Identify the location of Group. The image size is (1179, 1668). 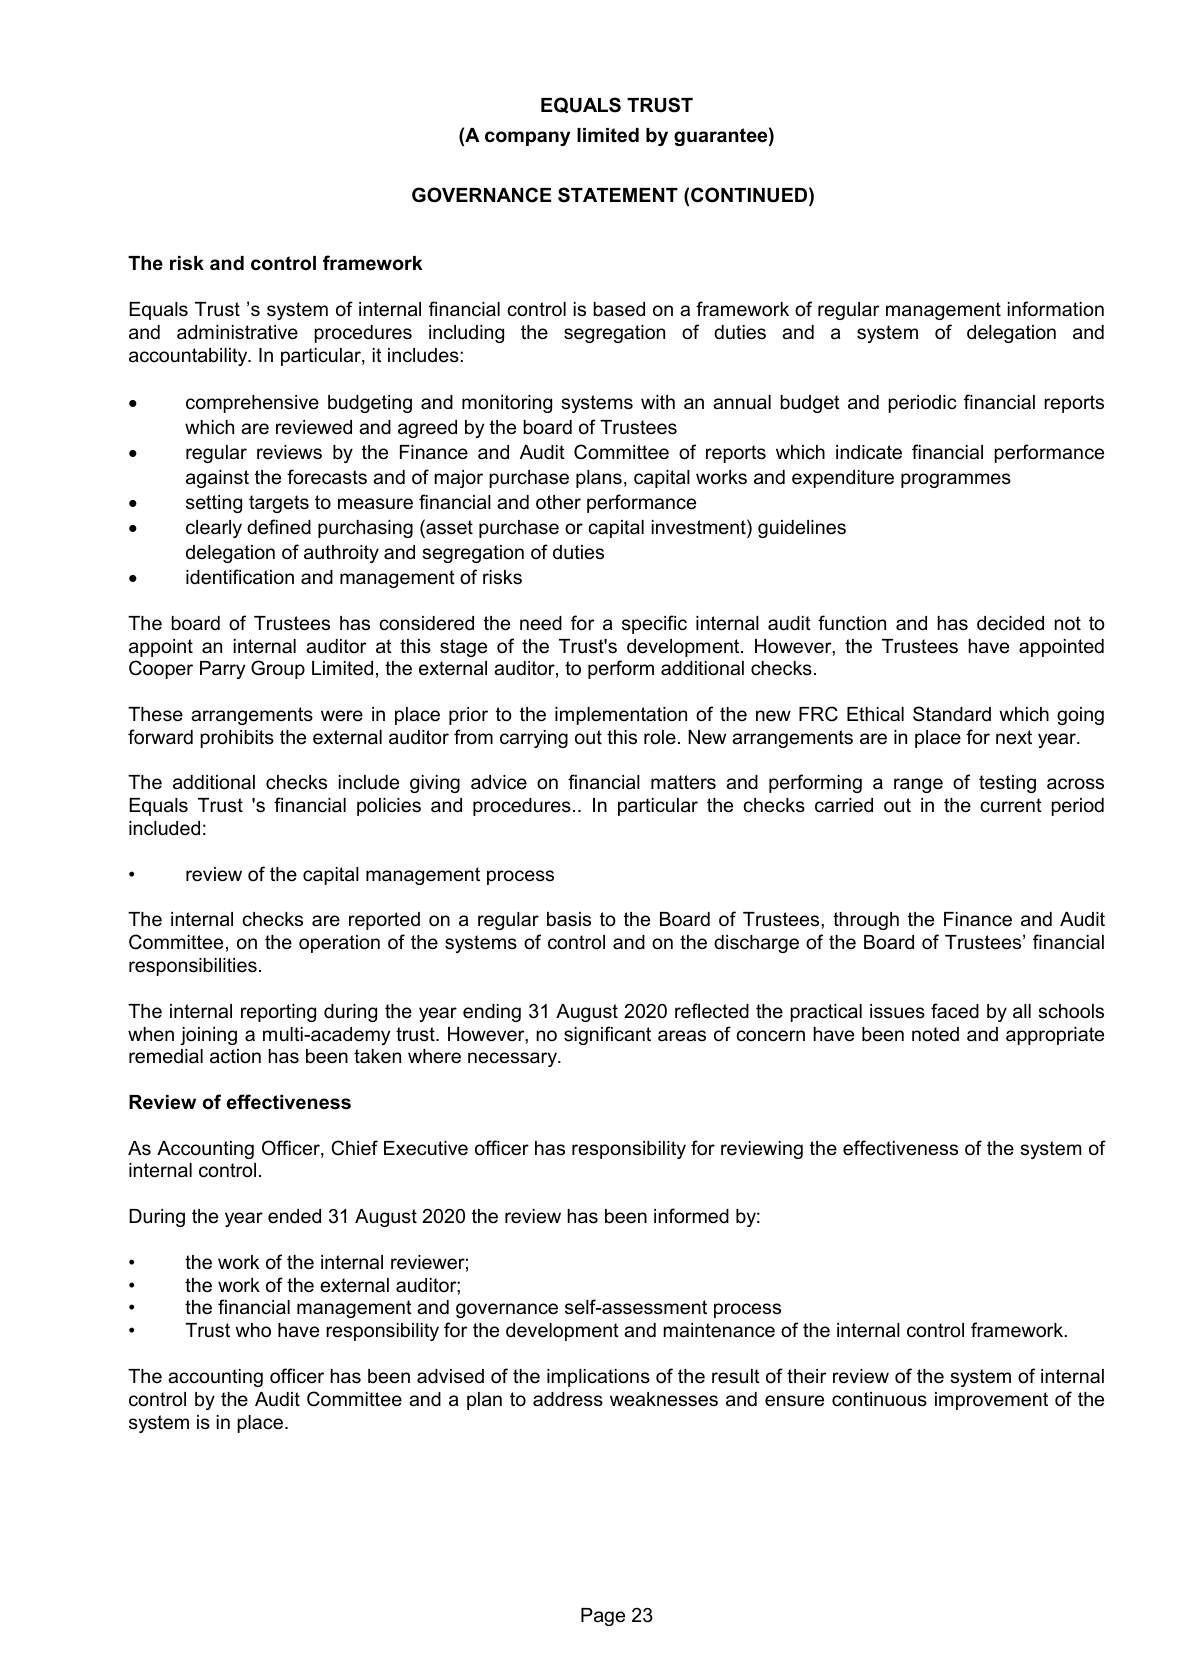
(278, 669).
